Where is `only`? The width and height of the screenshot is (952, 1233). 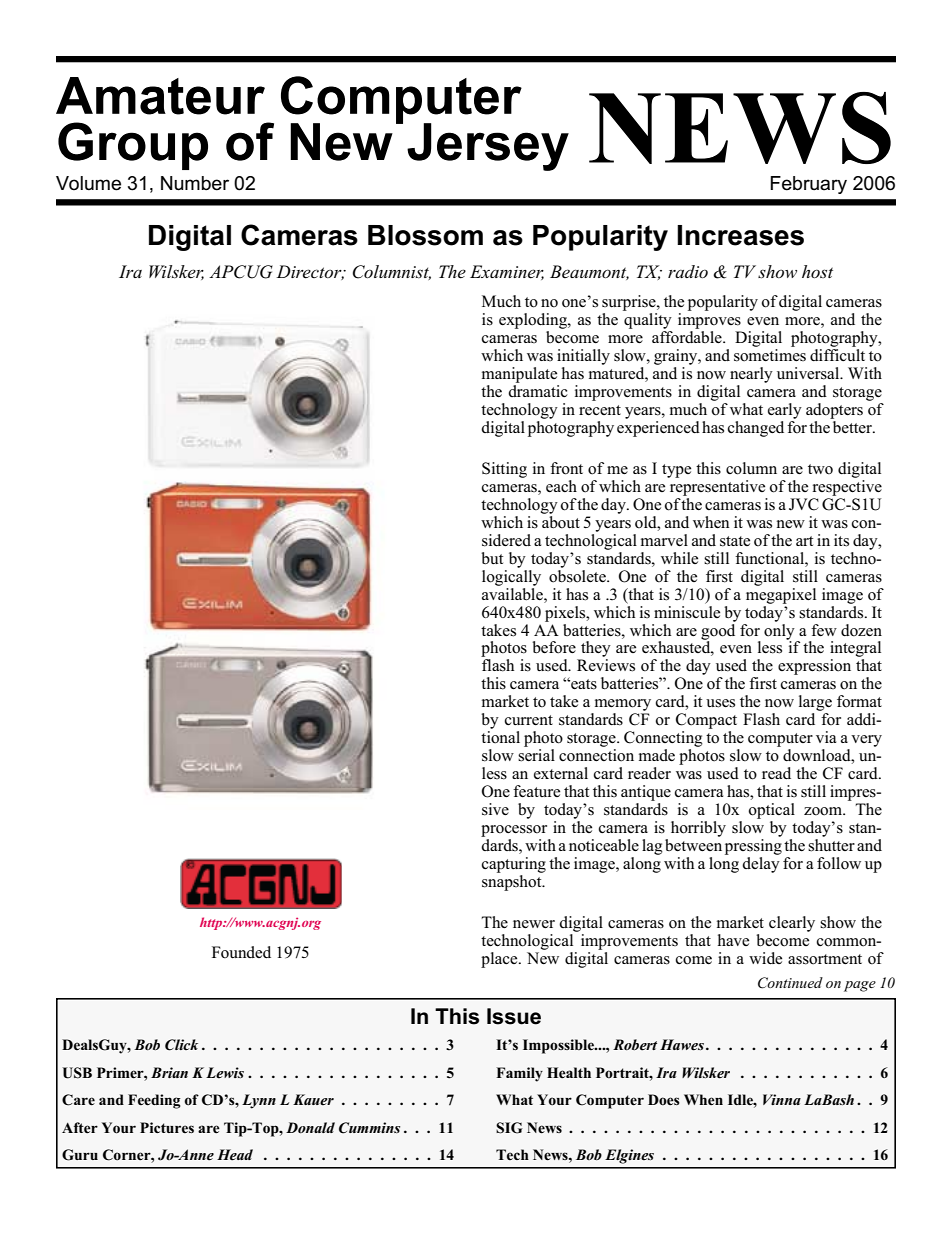
only is located at coordinates (780, 631).
